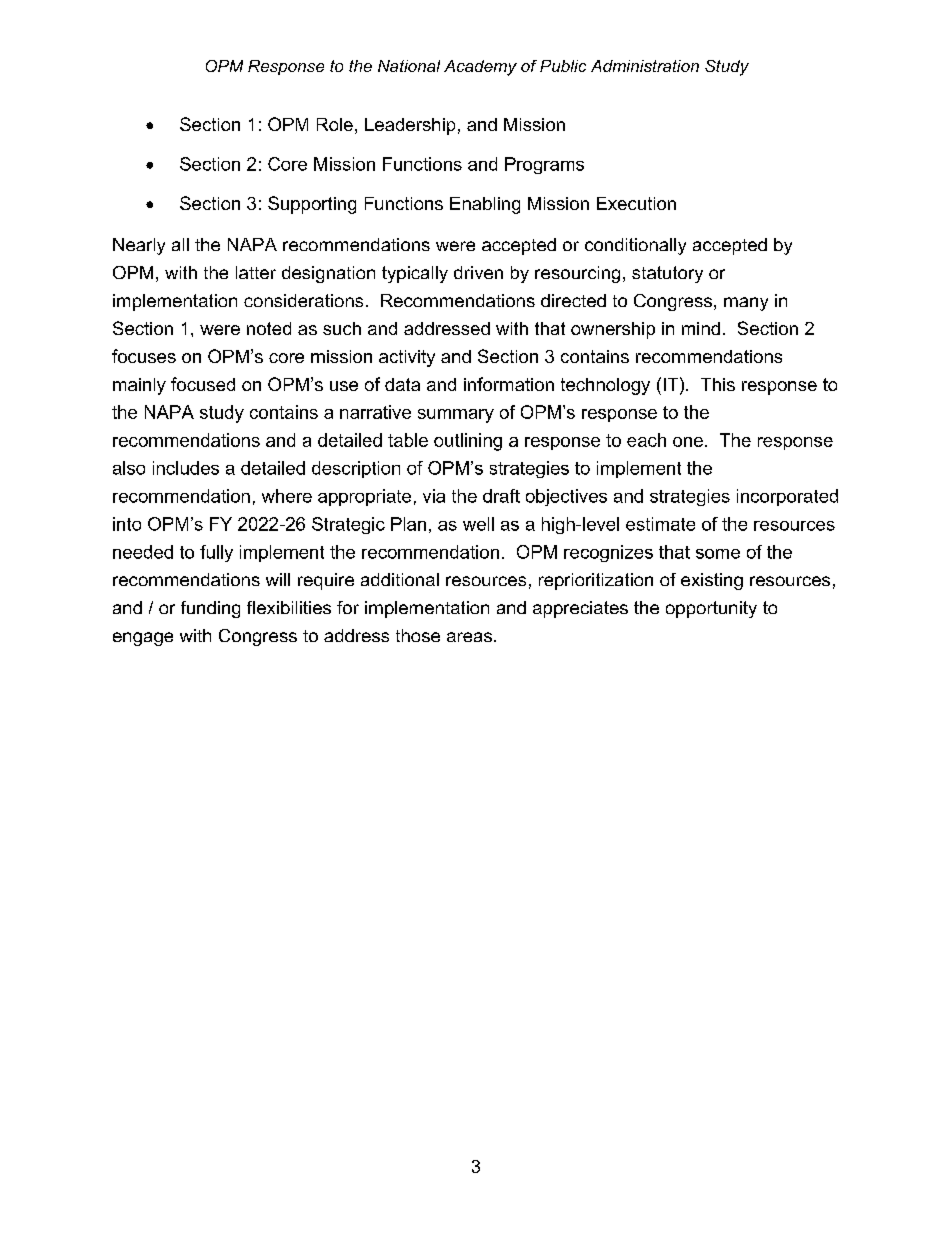  What do you see at coordinates (478, 272) in the screenshot?
I see `driven` at bounding box center [478, 272].
